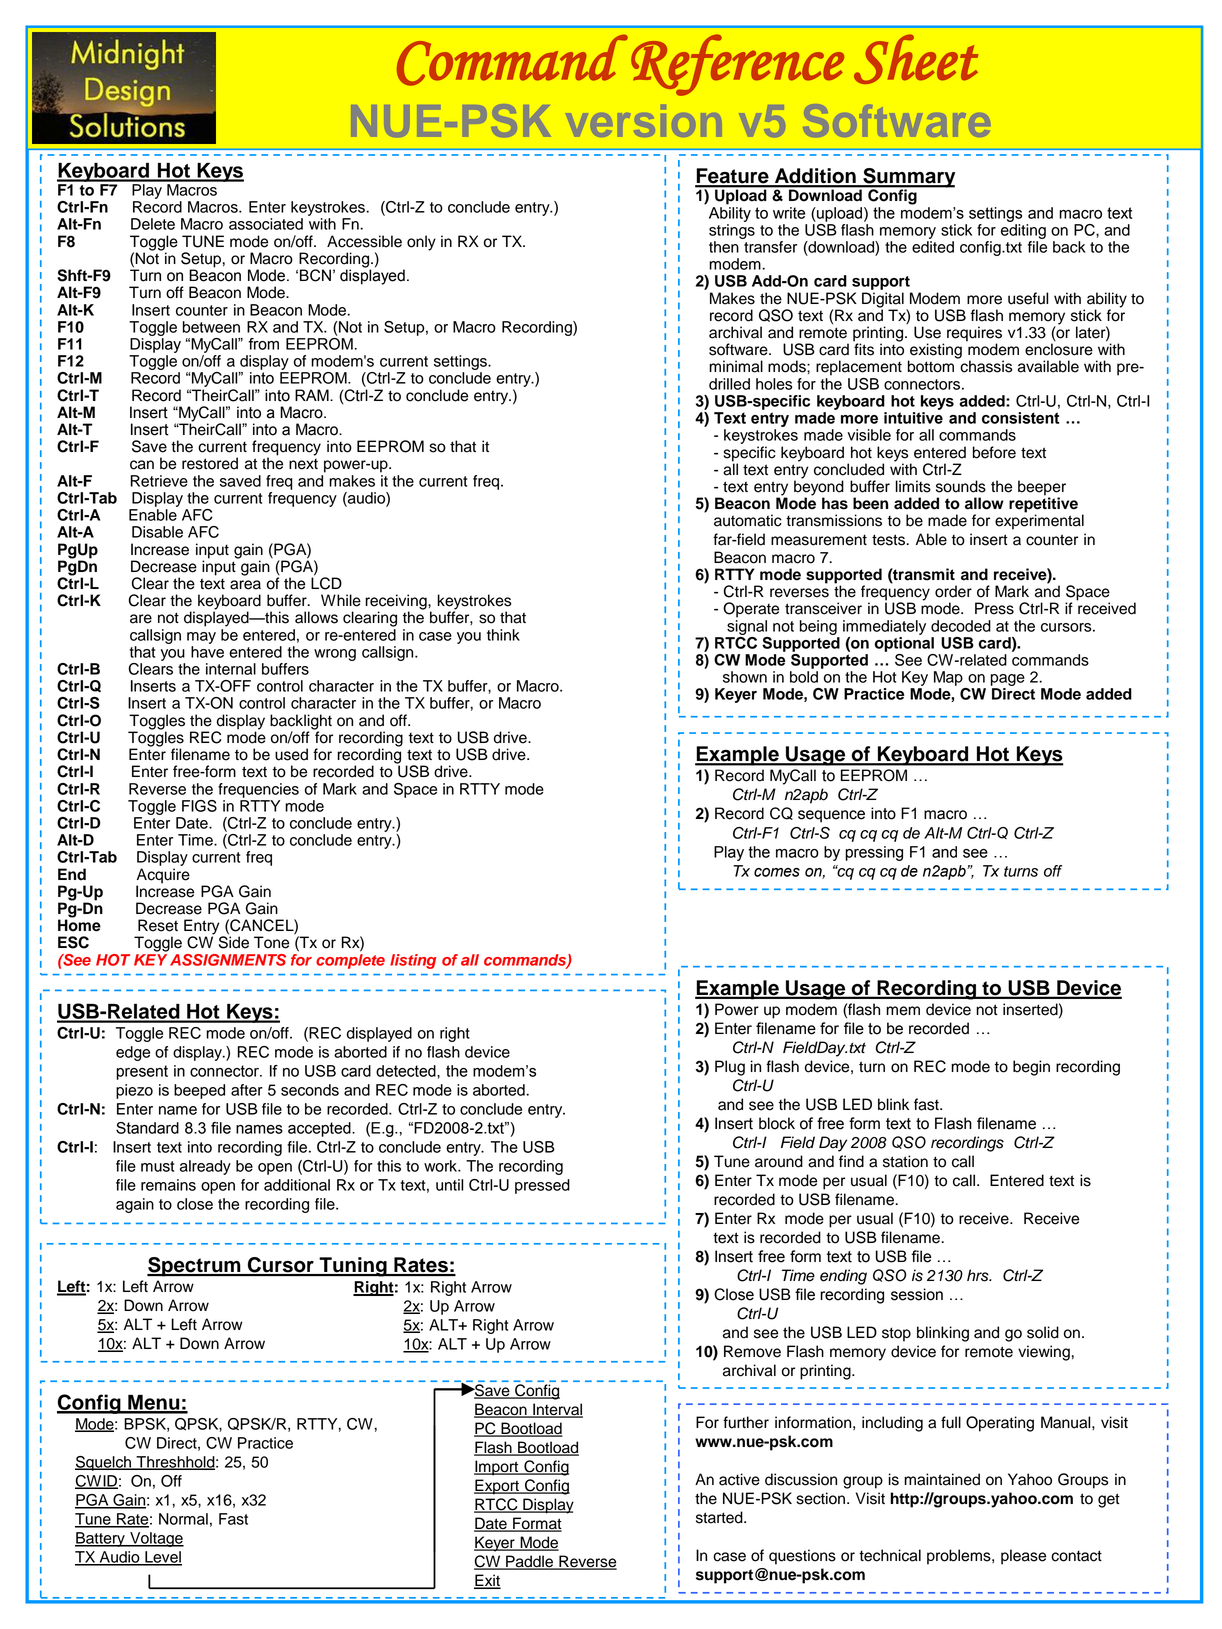  Describe the element at coordinates (210, 463) in the screenshot. I see `restored` at that location.
